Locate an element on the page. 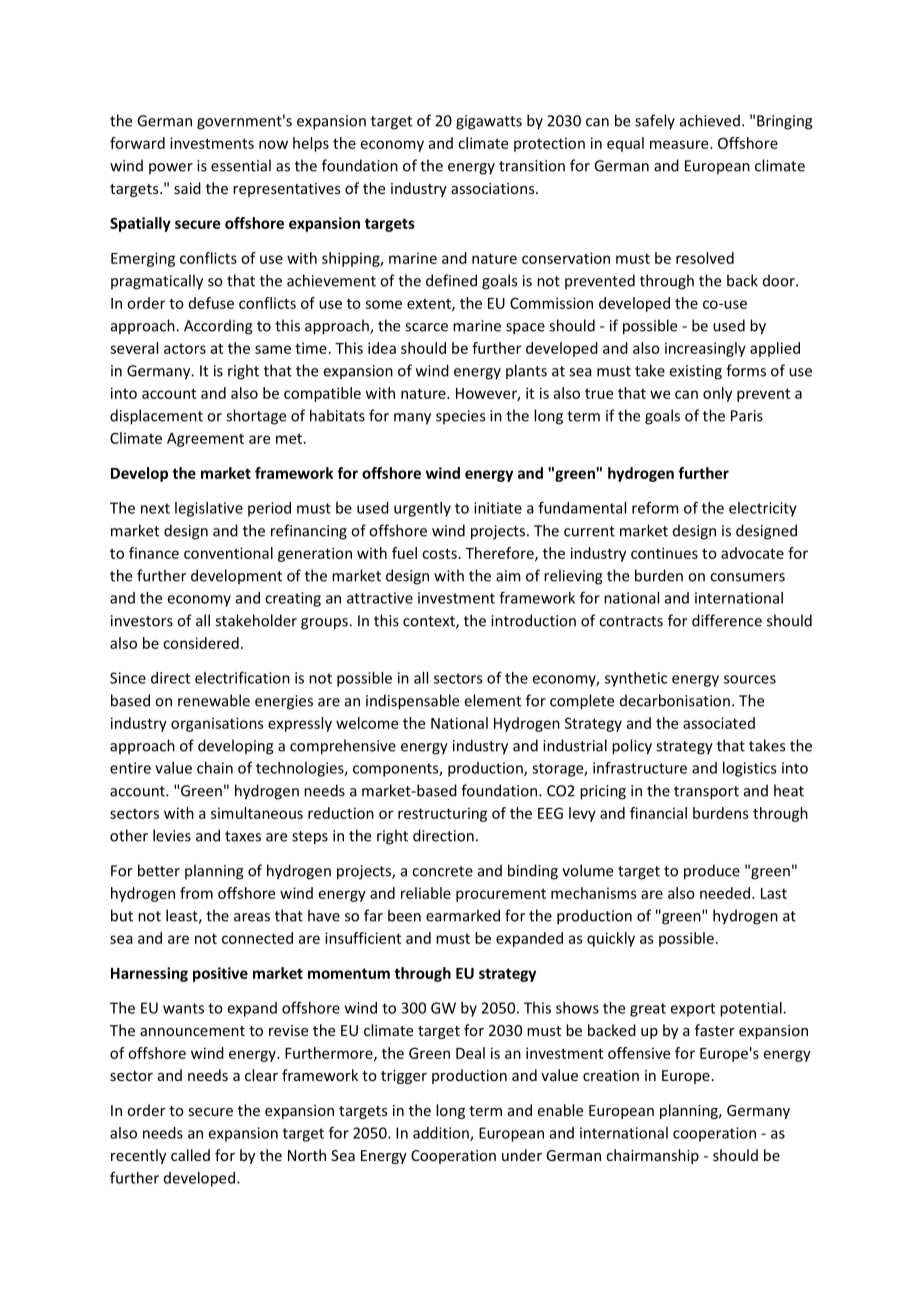  costs is located at coordinates (439, 553).
